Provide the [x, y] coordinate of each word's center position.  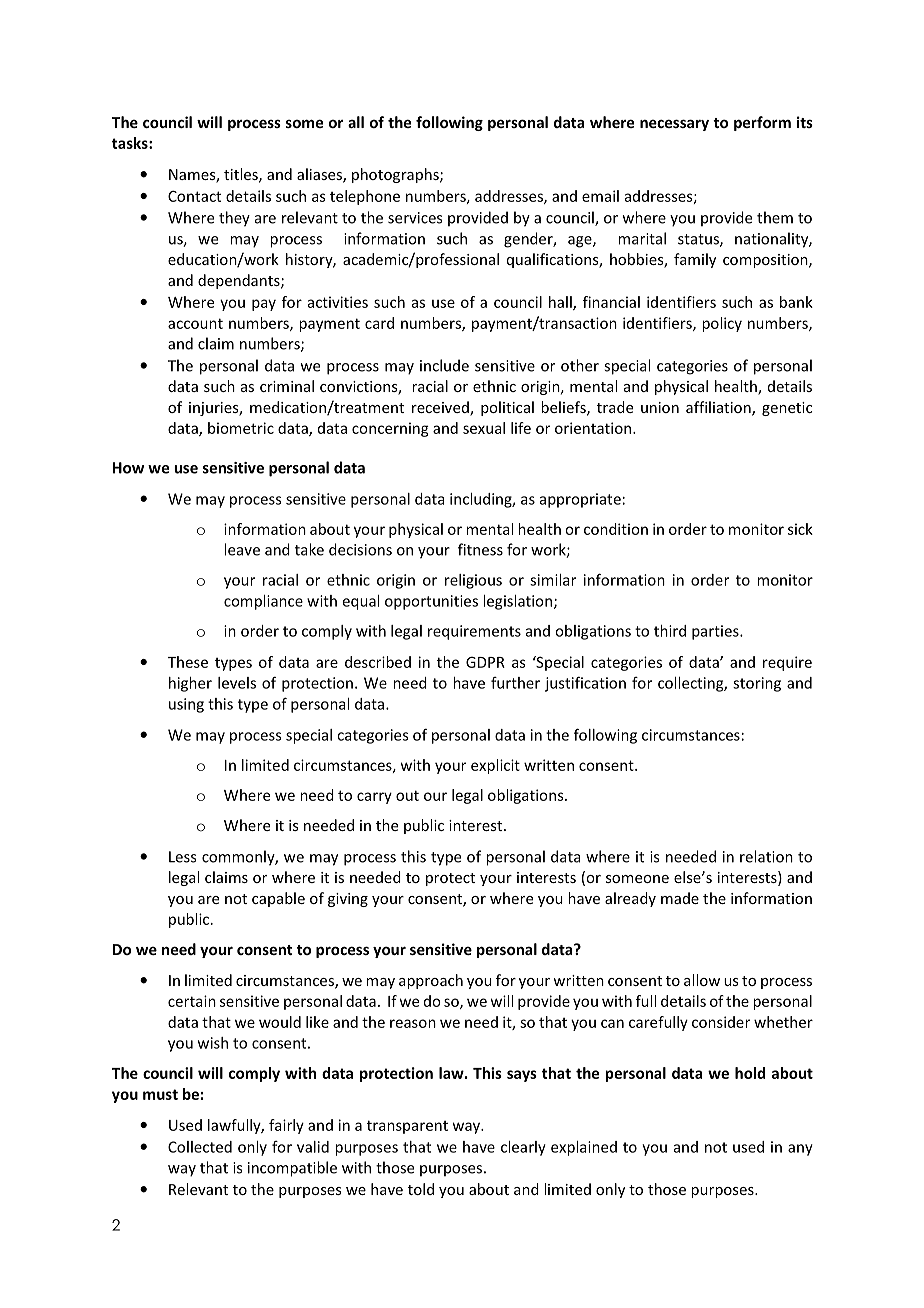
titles [242, 175]
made [680, 898]
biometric [241, 428]
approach [431, 981]
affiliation [719, 408]
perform [762, 123]
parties [716, 632]
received [441, 408]
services [415, 218]
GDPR [485, 662]
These [188, 662]
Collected [200, 1147]
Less [182, 857]
